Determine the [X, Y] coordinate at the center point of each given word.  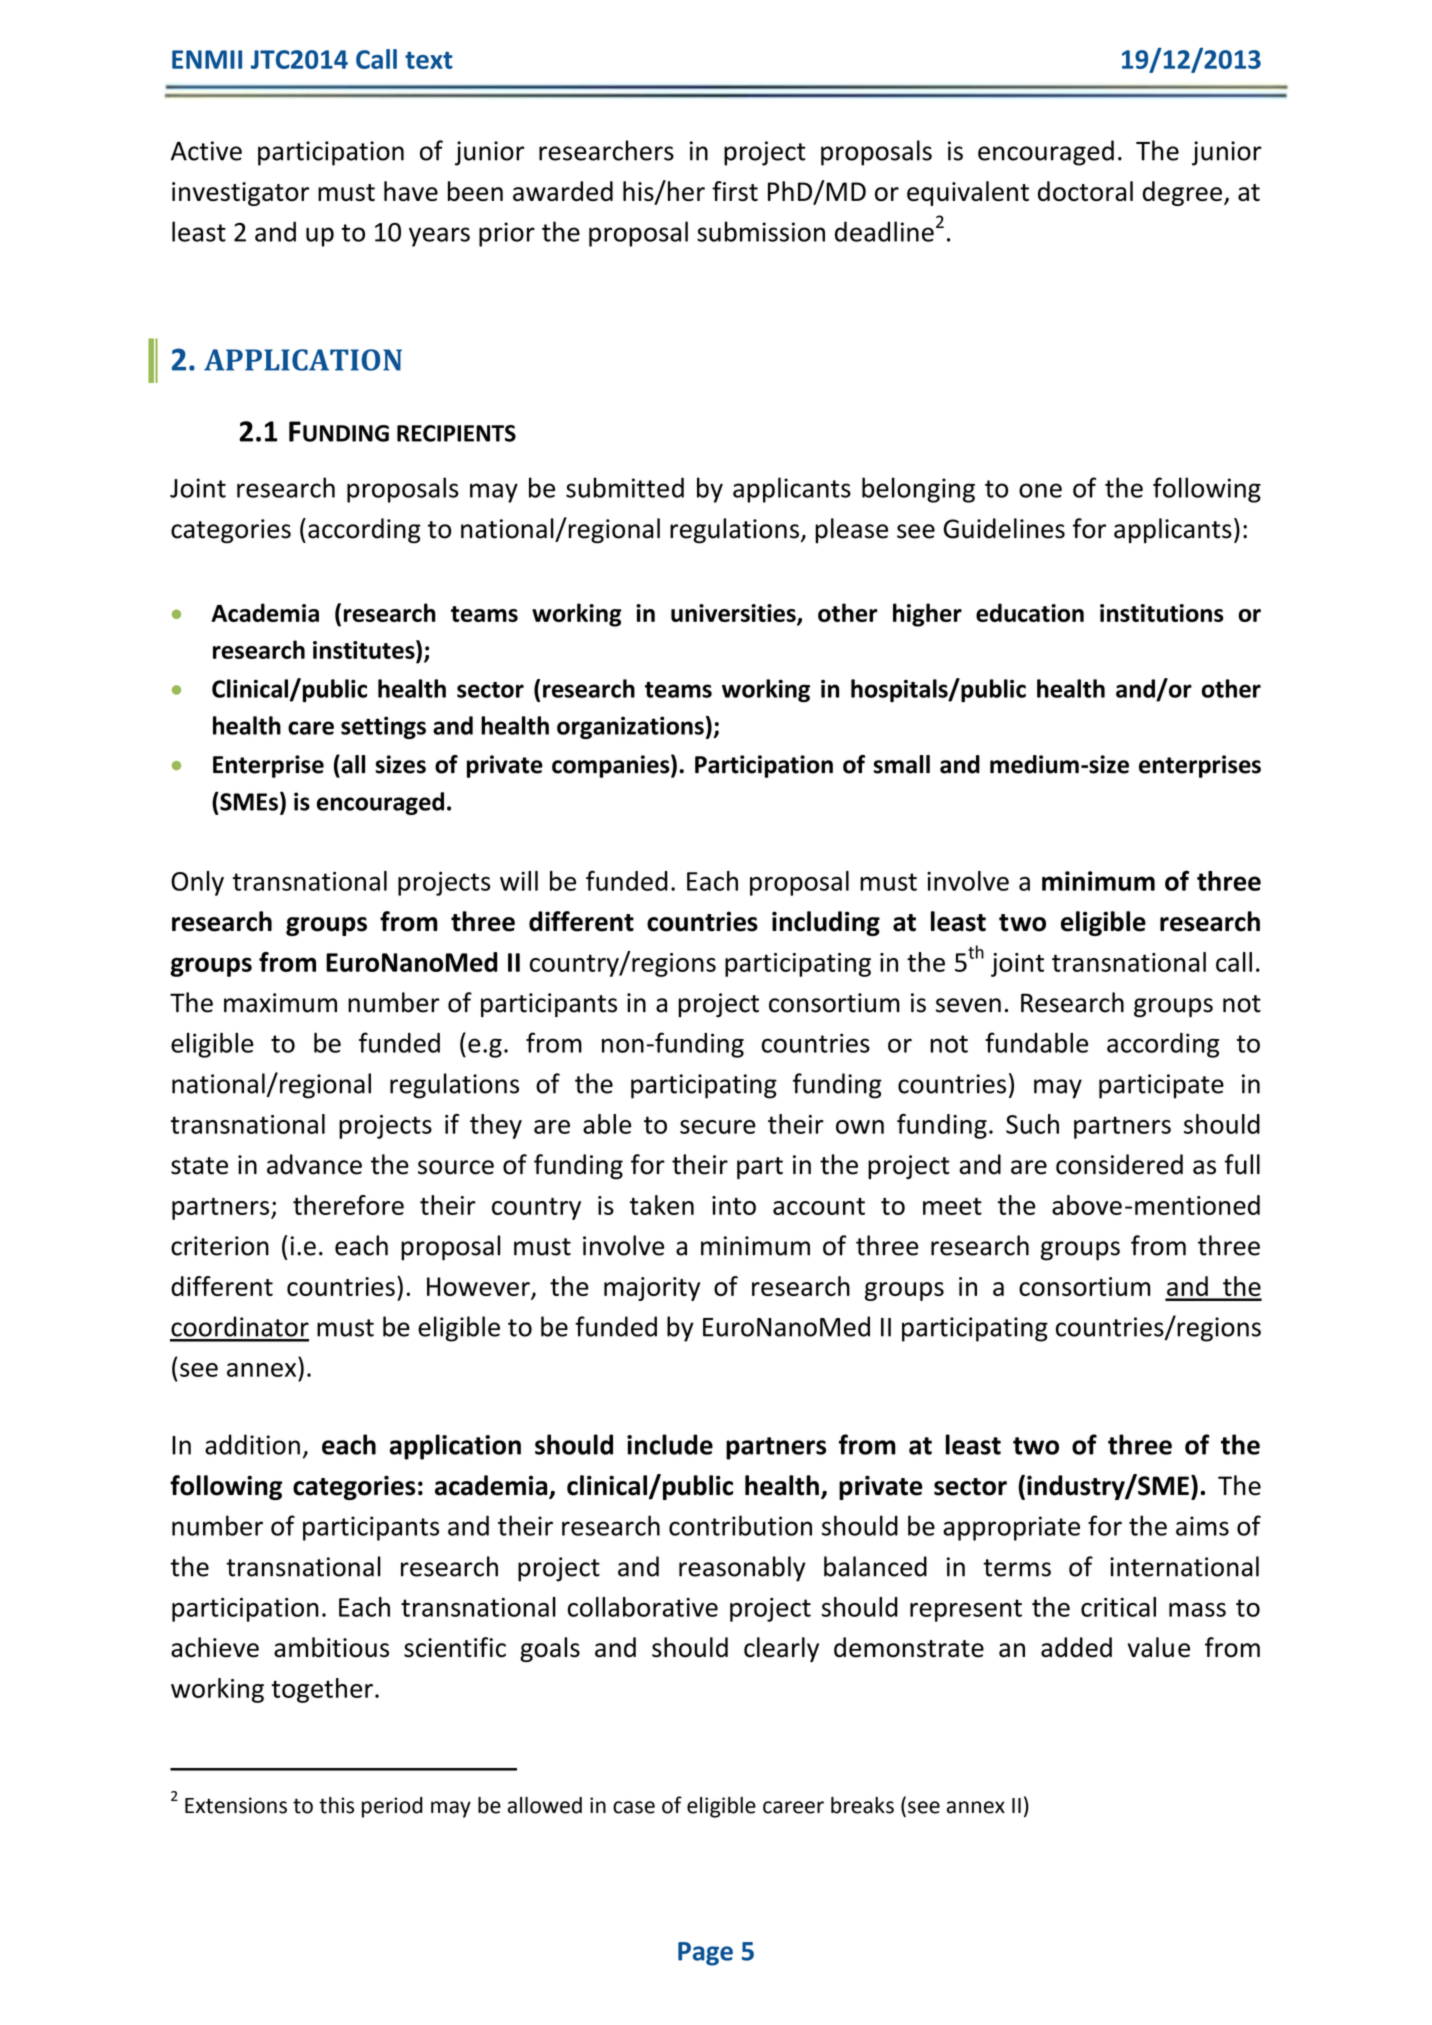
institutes [365, 649]
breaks [862, 1805]
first [735, 191]
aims [1202, 1526]
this [336, 1805]
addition [252, 1444]
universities [734, 614]
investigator [240, 194]
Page [705, 1954]
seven [968, 1005]
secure [718, 1127]
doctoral [1085, 191]
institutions [1161, 613]
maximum [280, 1003]
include [670, 1444]
